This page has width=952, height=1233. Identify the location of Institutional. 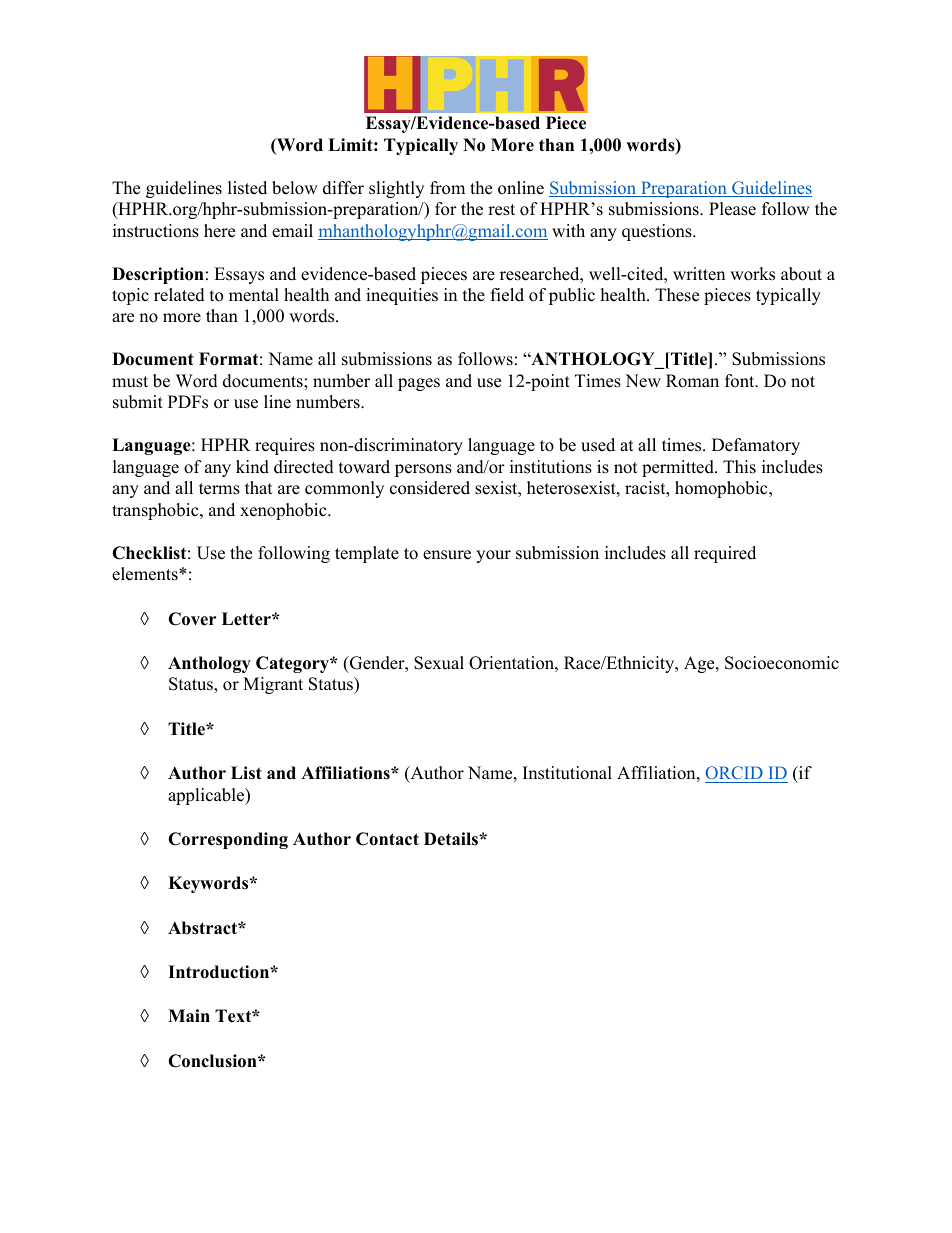
(567, 773).
